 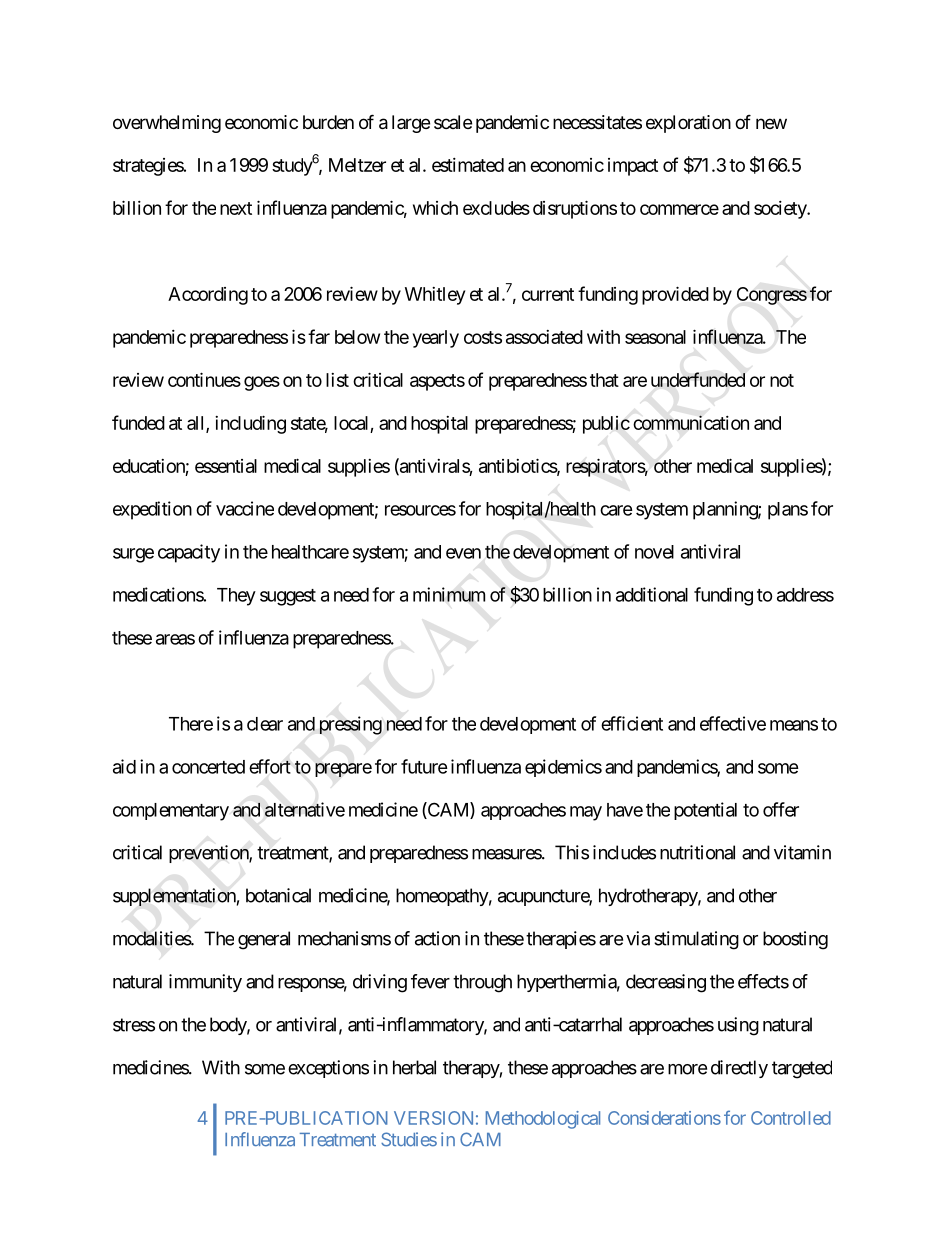 I want to click on overwhelming, so click(x=167, y=124).
